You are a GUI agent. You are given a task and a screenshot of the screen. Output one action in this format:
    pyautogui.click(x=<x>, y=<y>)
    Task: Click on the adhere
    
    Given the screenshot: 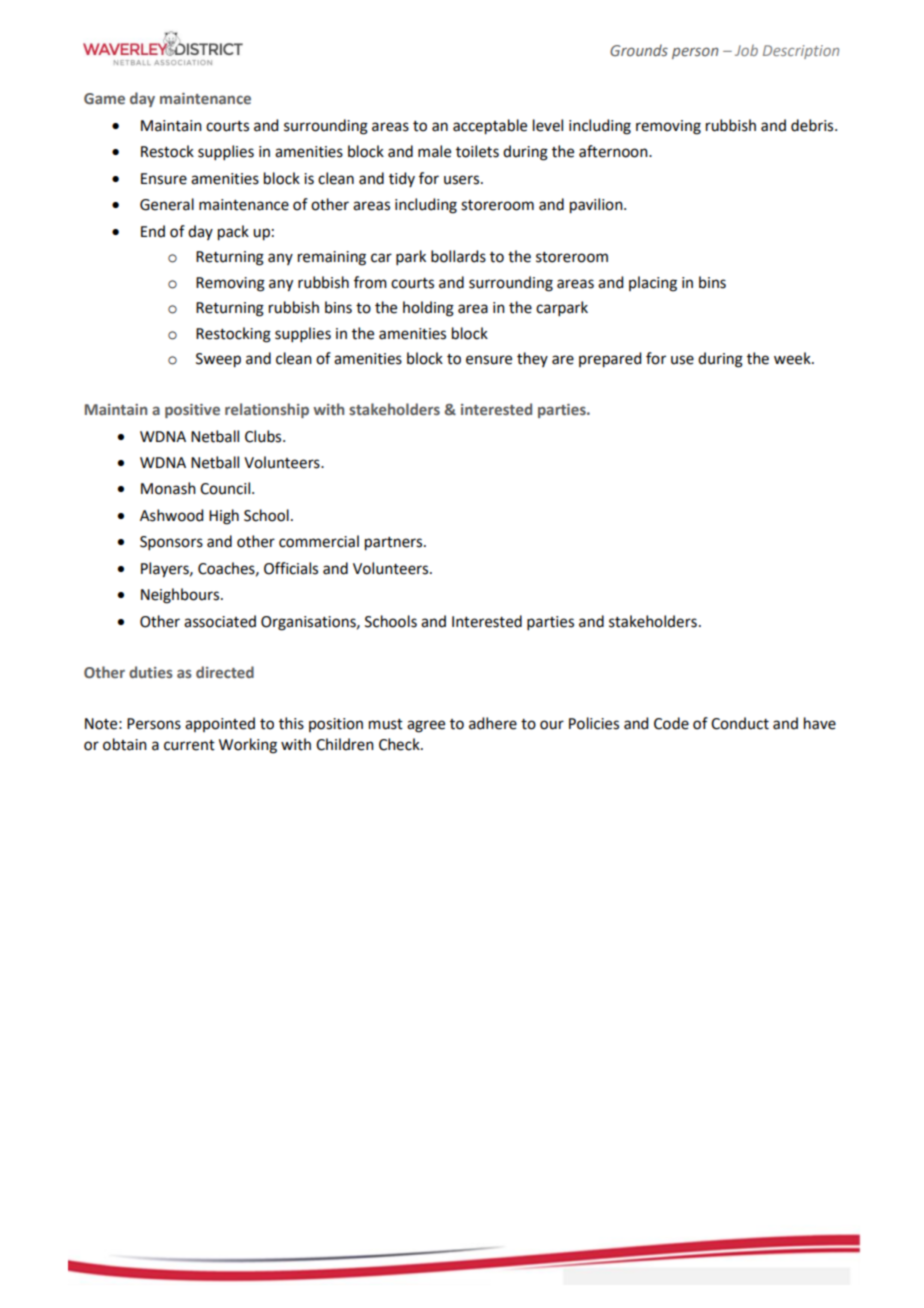 What is the action you would take?
    pyautogui.click(x=493, y=723)
